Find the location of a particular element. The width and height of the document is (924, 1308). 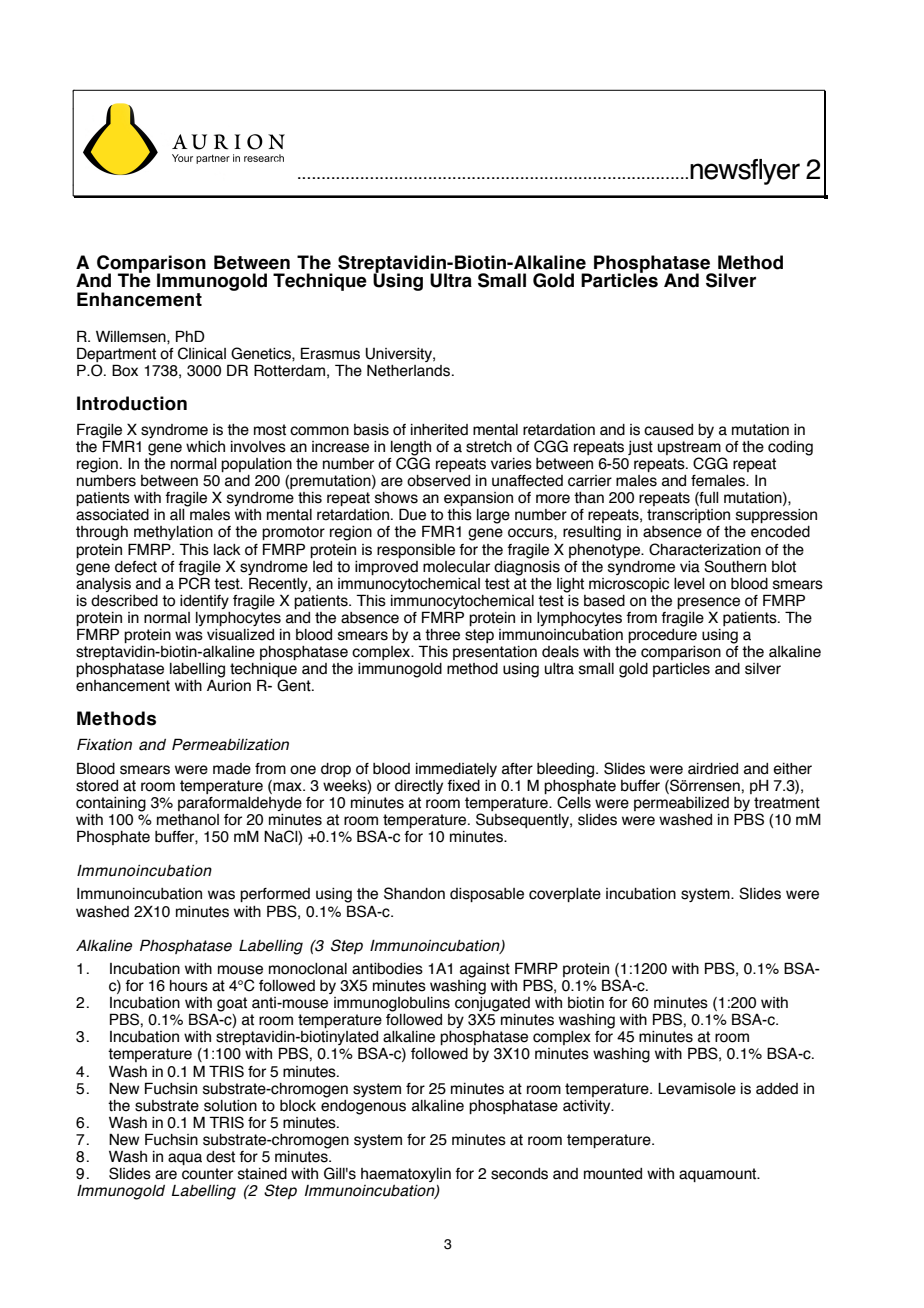

dest is located at coordinates (220, 1157).
